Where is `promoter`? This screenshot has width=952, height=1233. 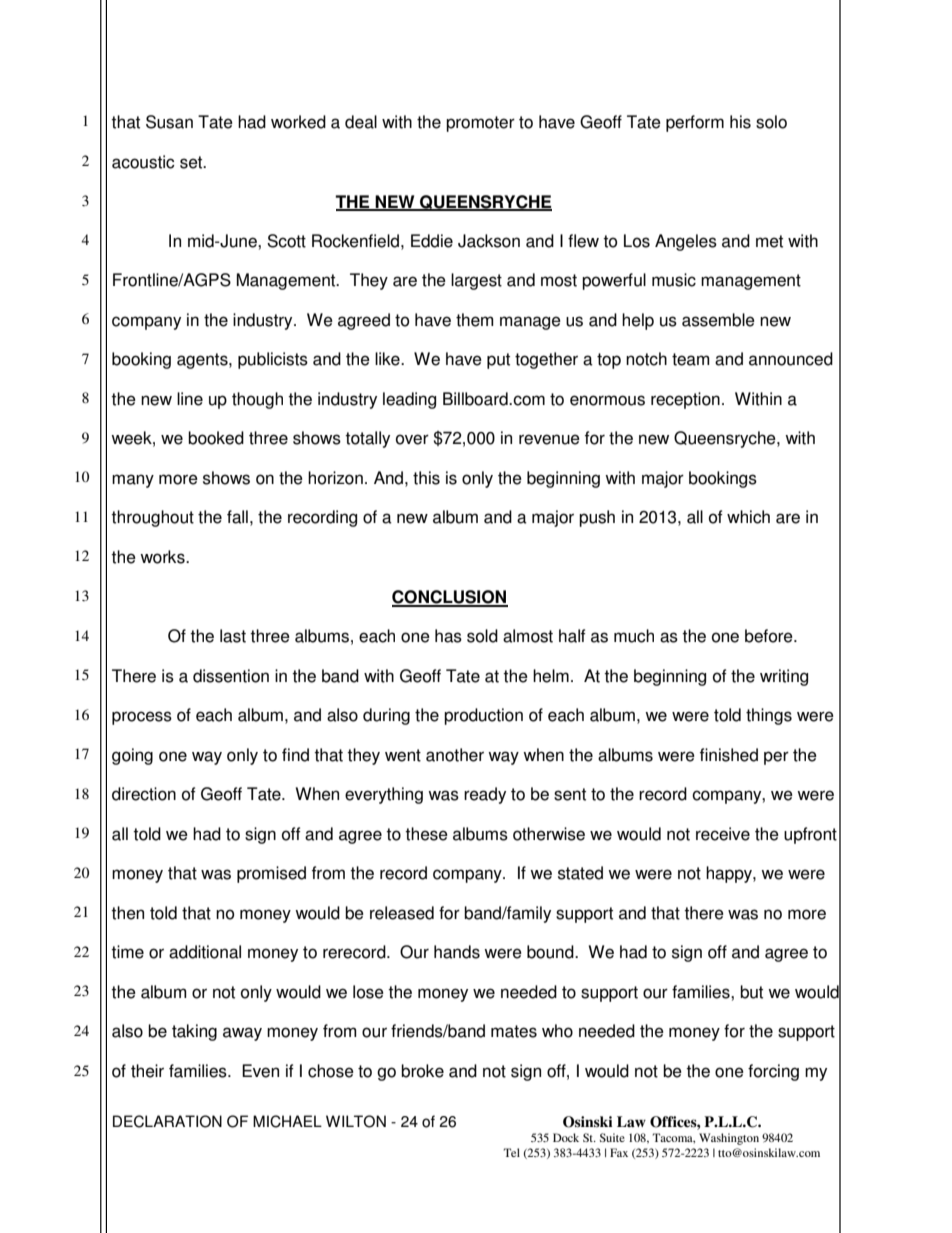 promoter is located at coordinates (480, 124).
